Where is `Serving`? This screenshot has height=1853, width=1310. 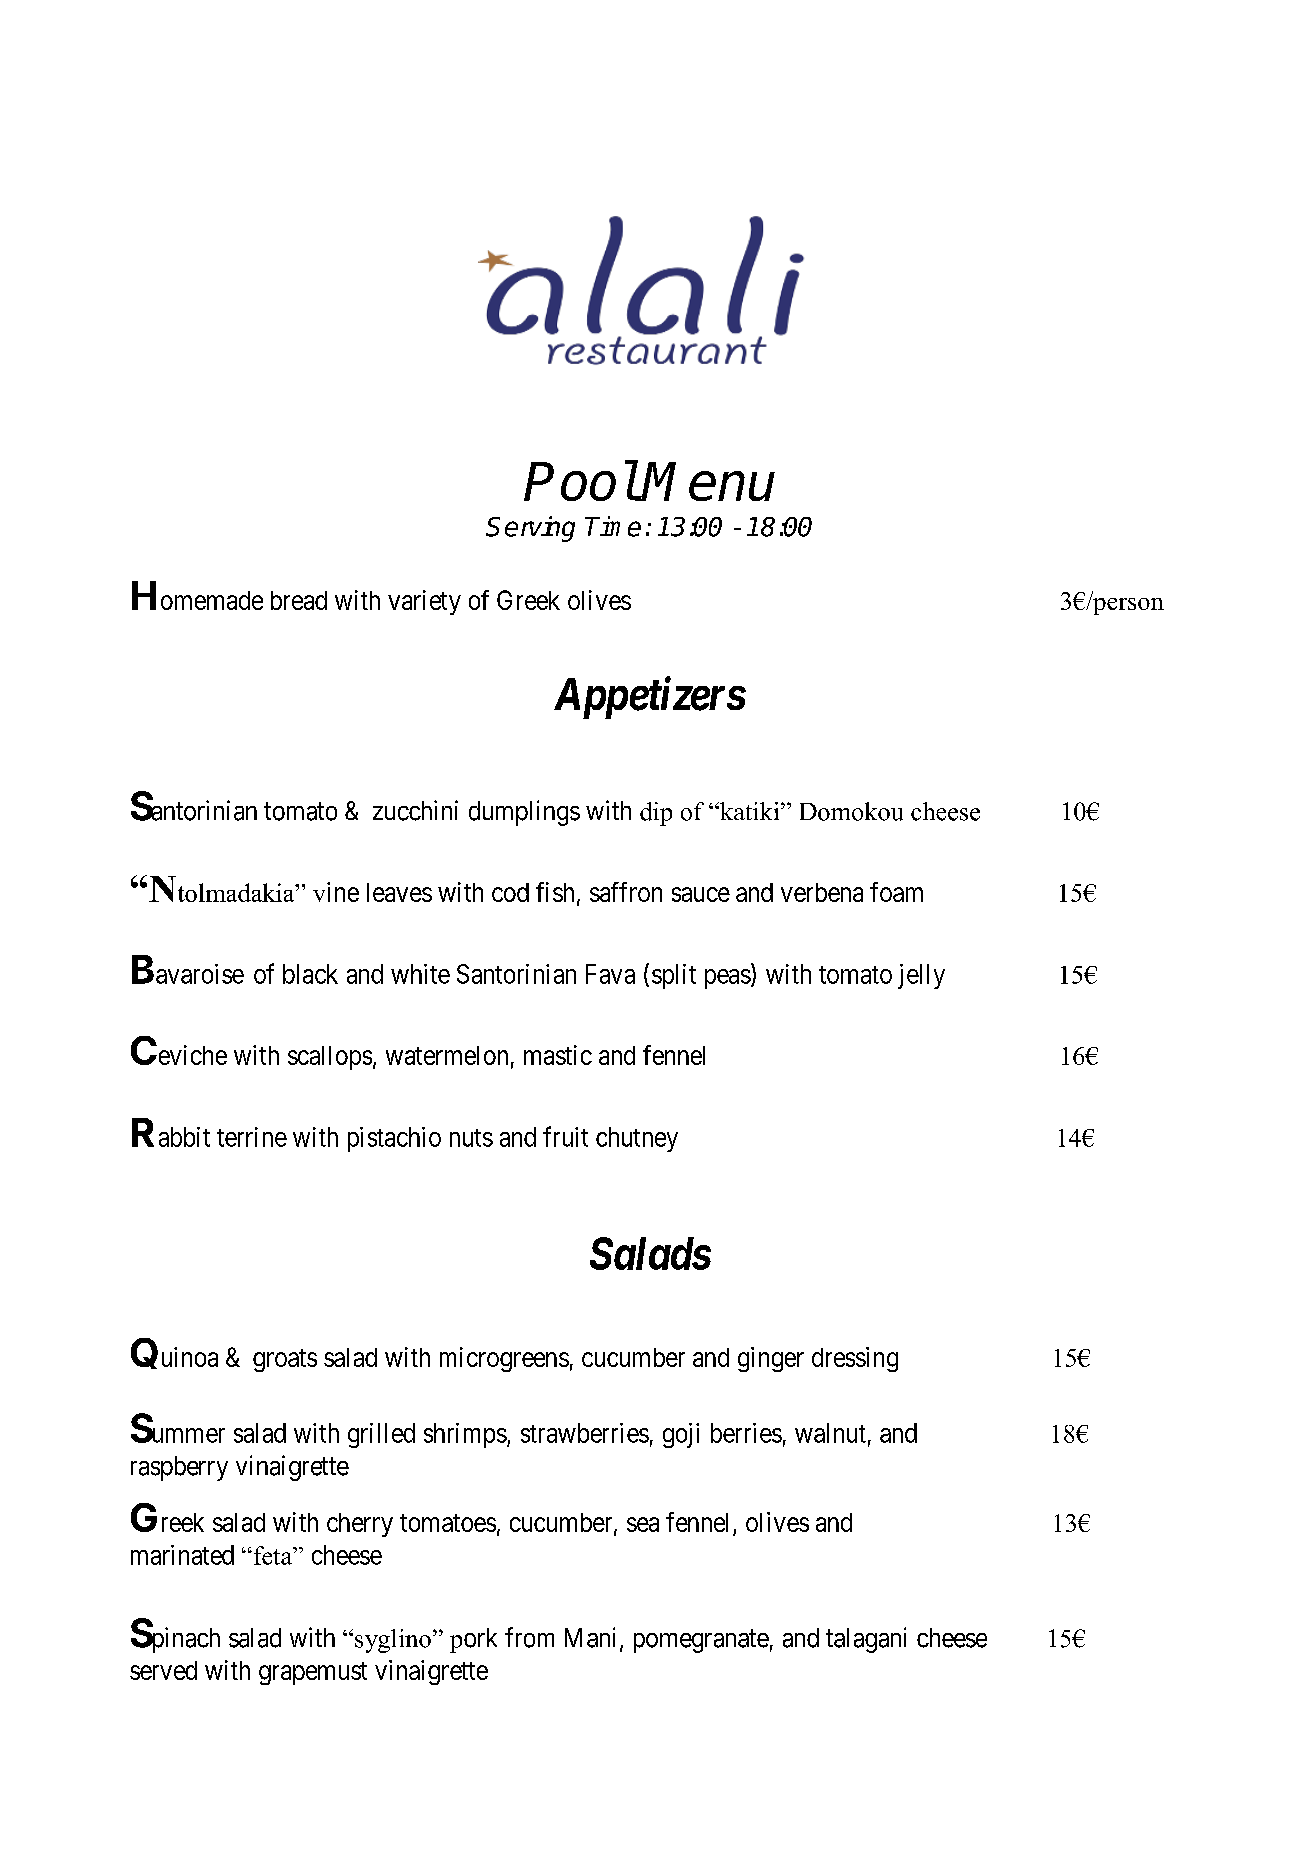 Serving is located at coordinates (530, 529).
